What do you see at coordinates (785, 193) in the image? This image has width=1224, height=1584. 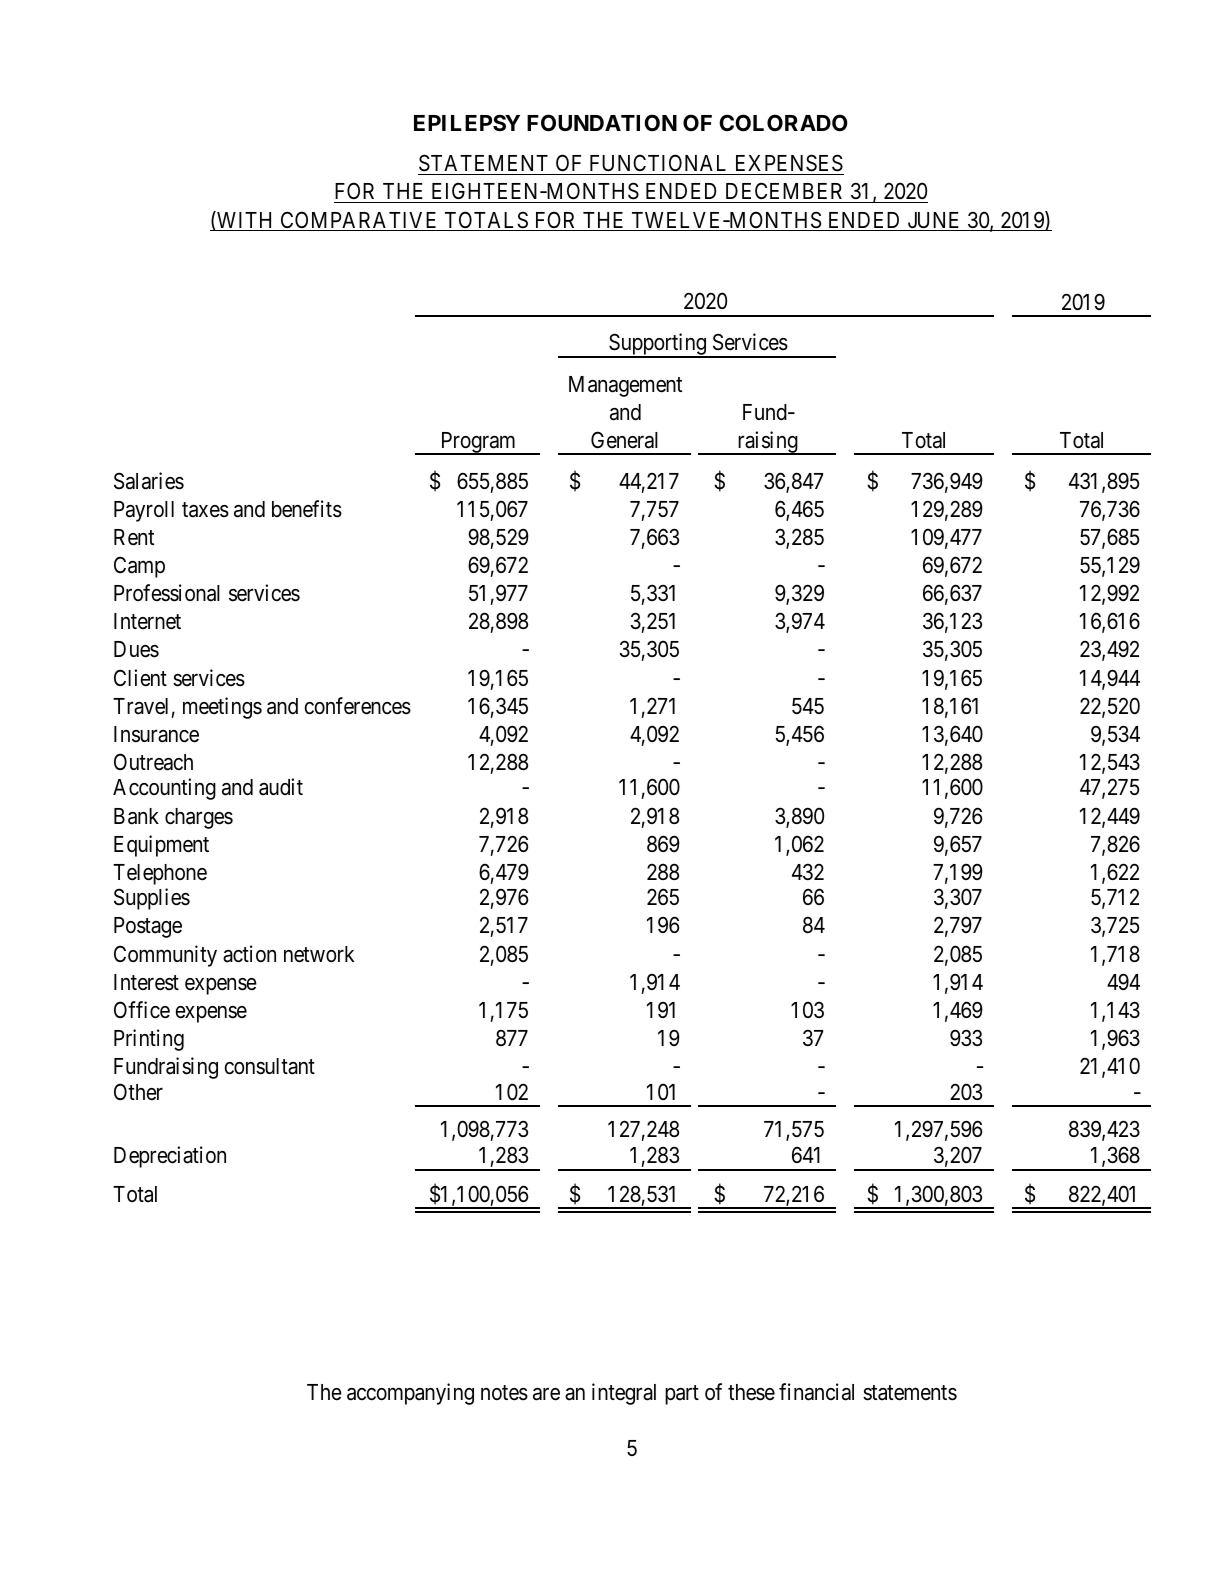 I see `DECEMBER` at bounding box center [785, 193].
